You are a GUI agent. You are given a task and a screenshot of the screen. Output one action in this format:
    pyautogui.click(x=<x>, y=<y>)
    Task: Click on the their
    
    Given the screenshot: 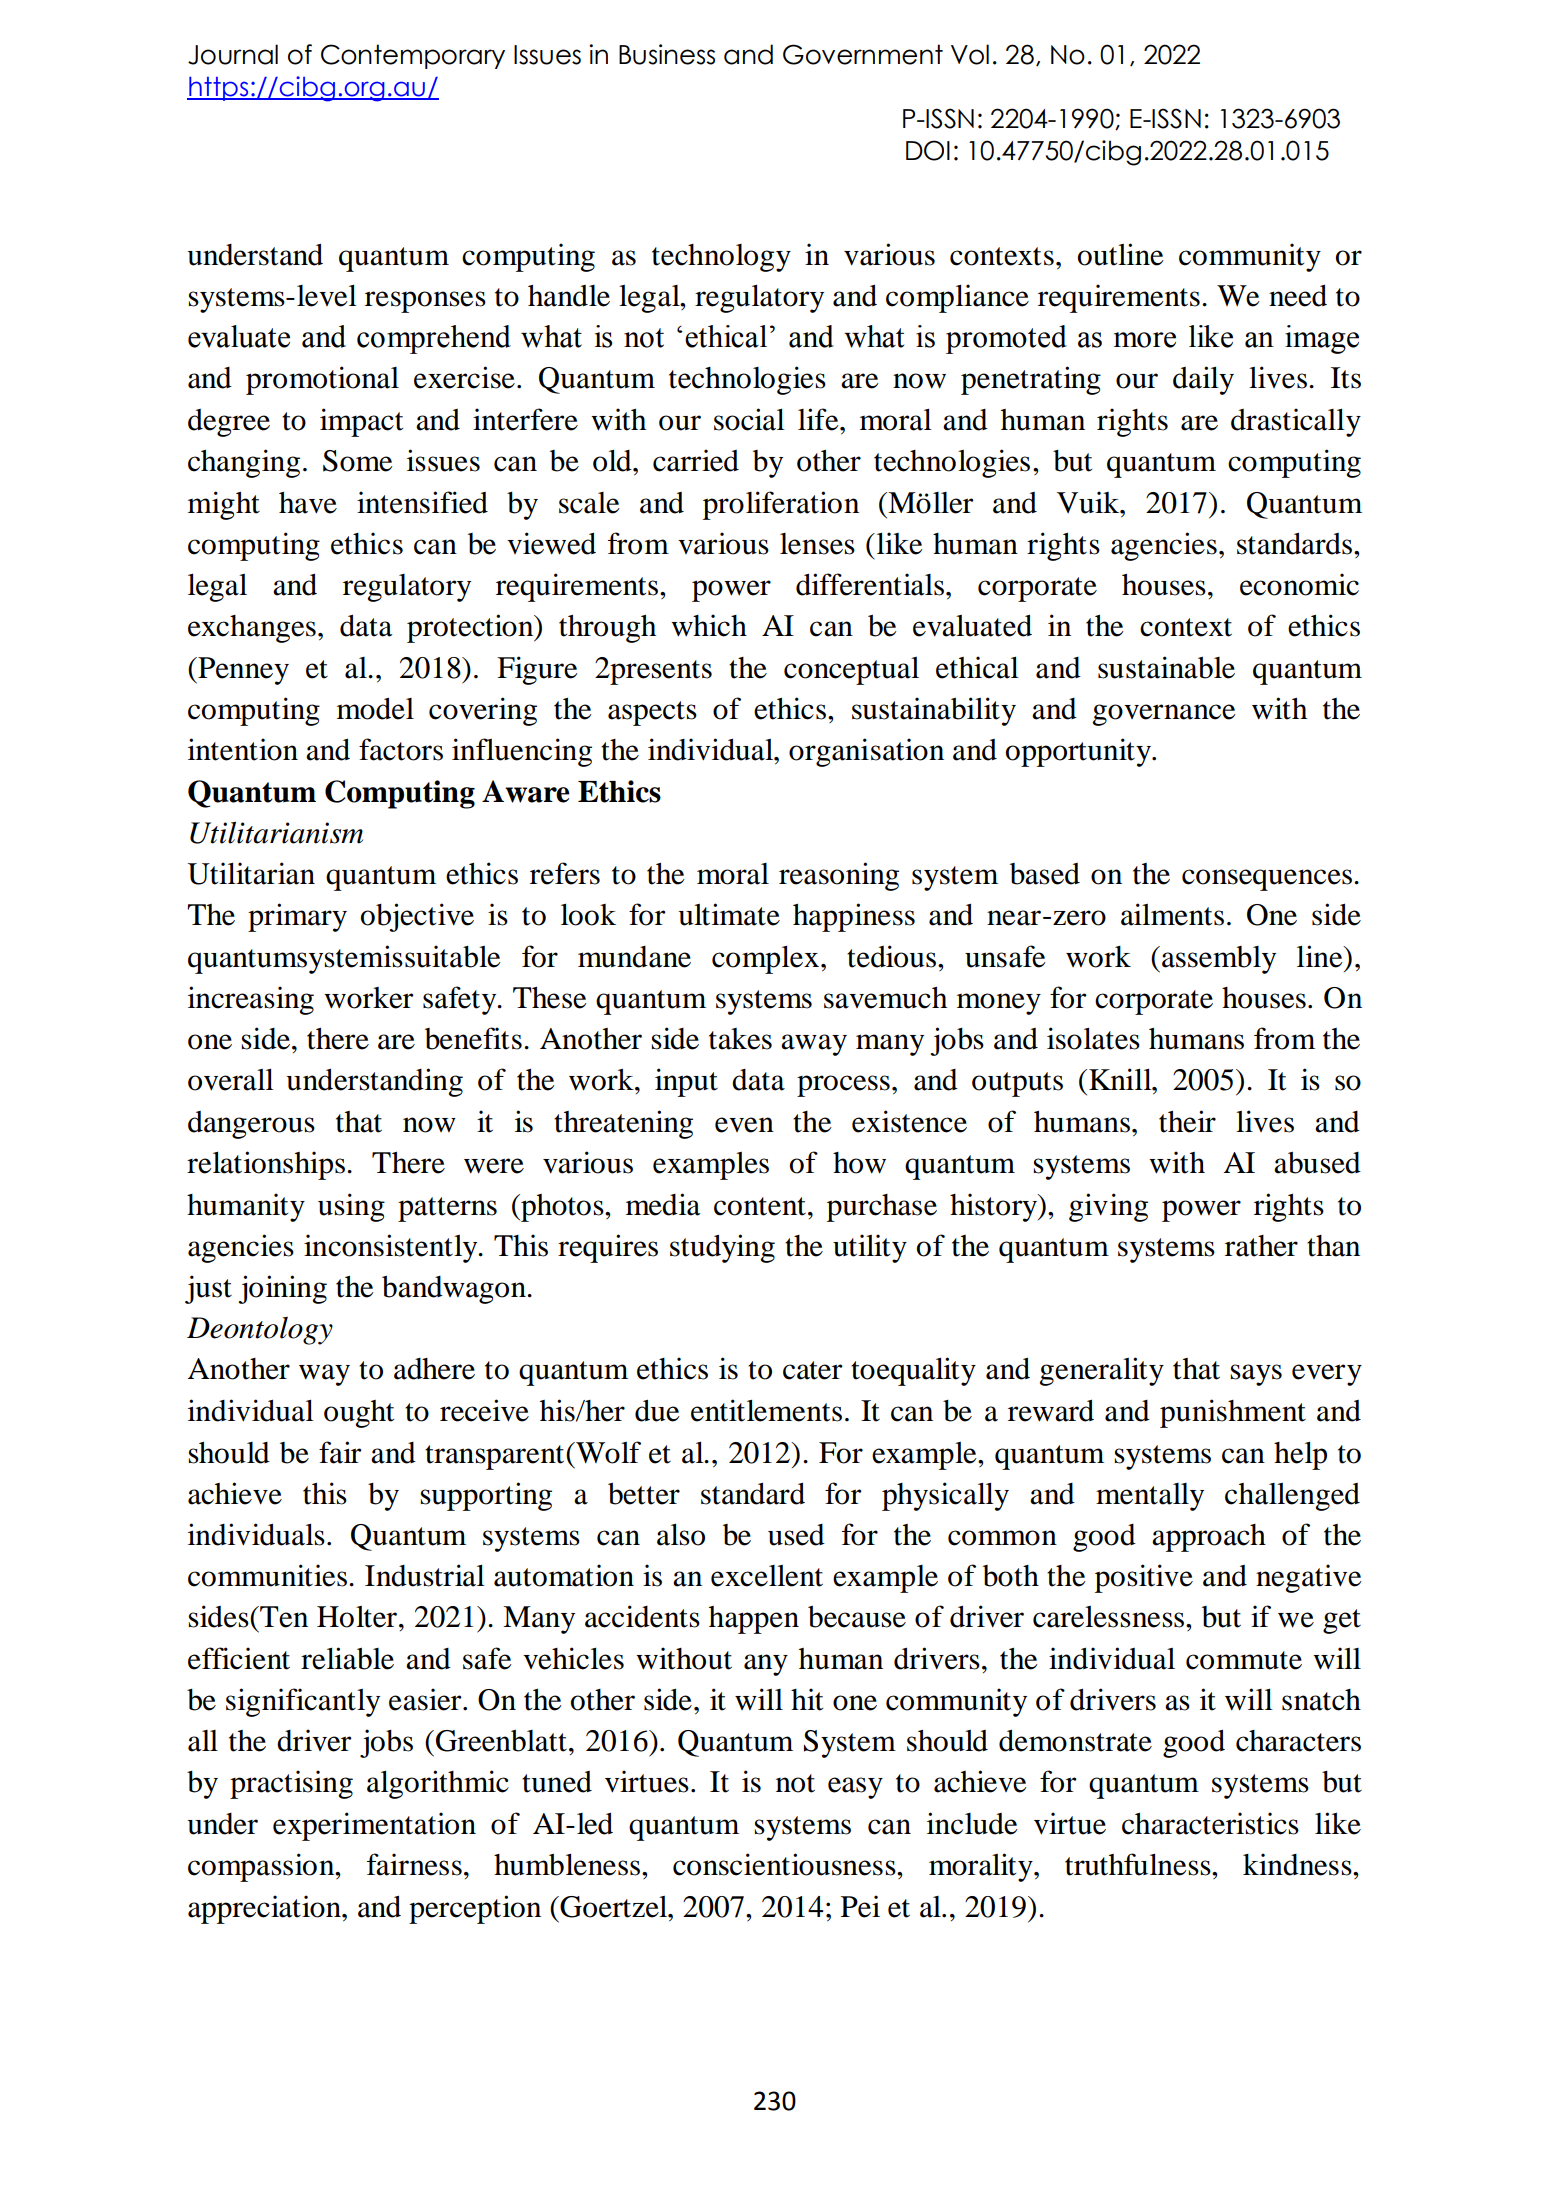 What is the action you would take?
    pyautogui.click(x=1187, y=1121)
